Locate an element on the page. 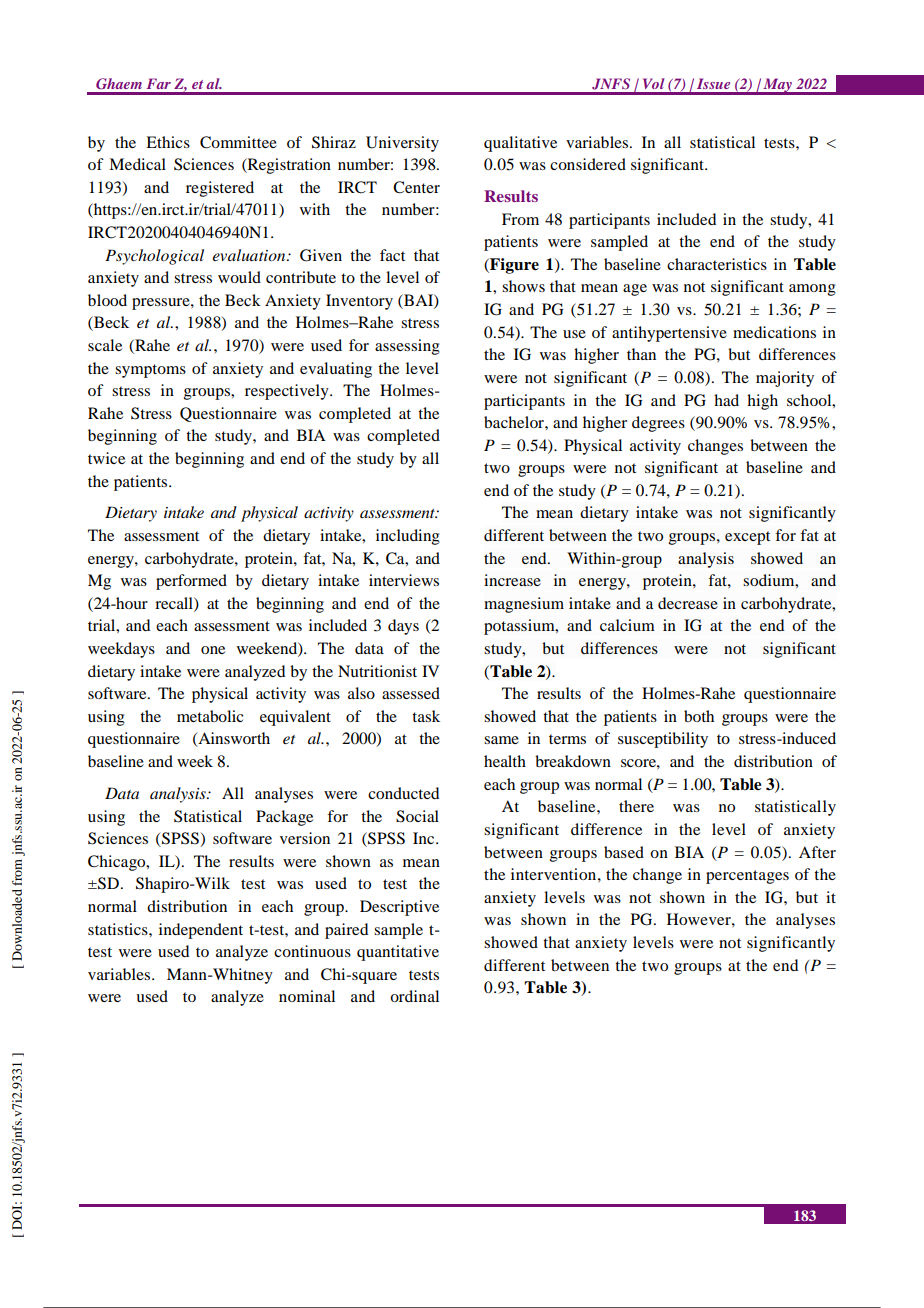 The height and width of the document is (1308, 924). Center is located at coordinates (416, 187).
